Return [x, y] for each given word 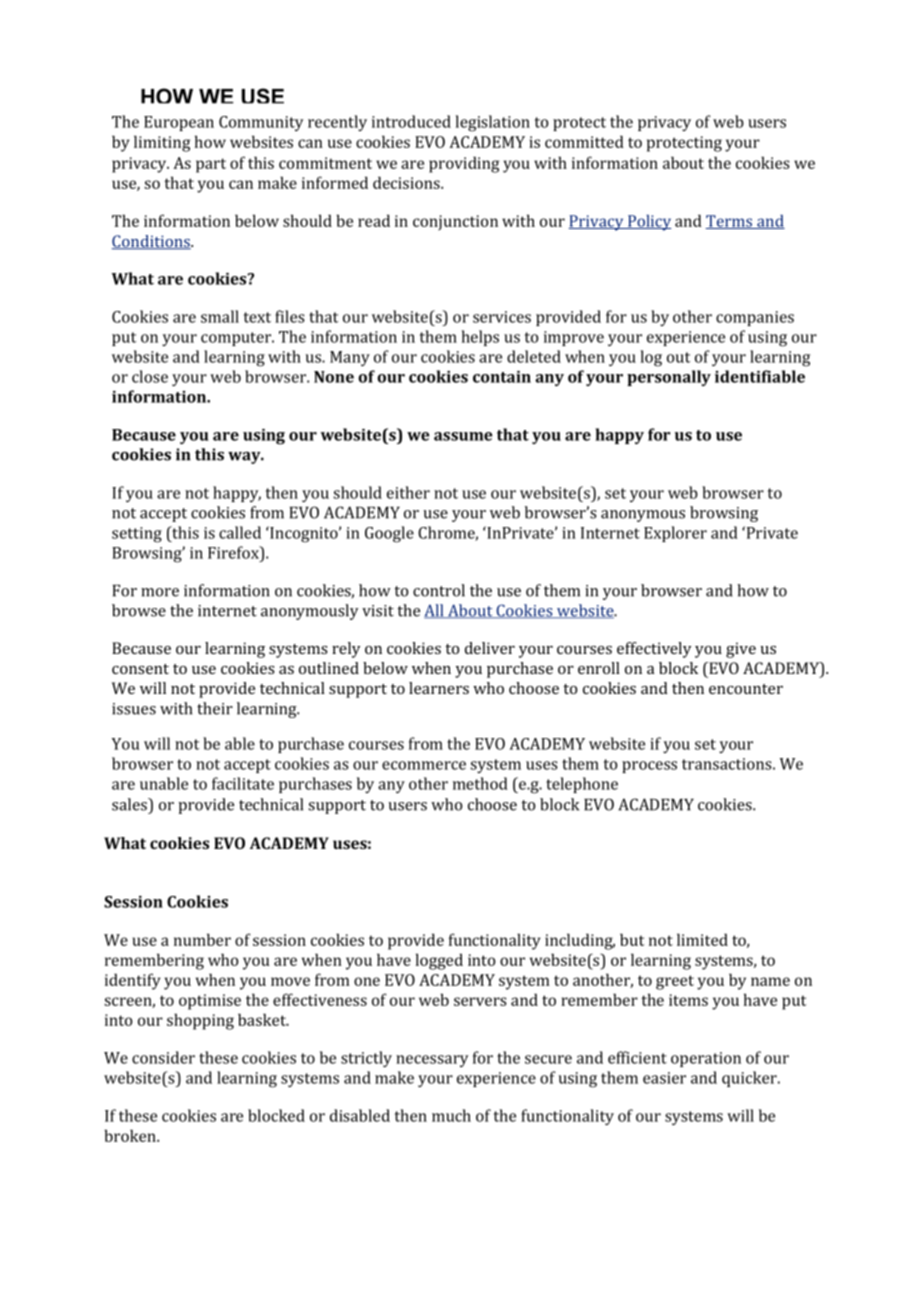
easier [664, 1078]
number [202, 939]
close [150, 376]
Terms [730, 222]
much [451, 1115]
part [211, 165]
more [160, 592]
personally [669, 378]
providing [464, 164]
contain [502, 377]
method [480, 783]
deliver [490, 648]
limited [702, 939]
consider [163, 1057]
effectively [654, 650]
